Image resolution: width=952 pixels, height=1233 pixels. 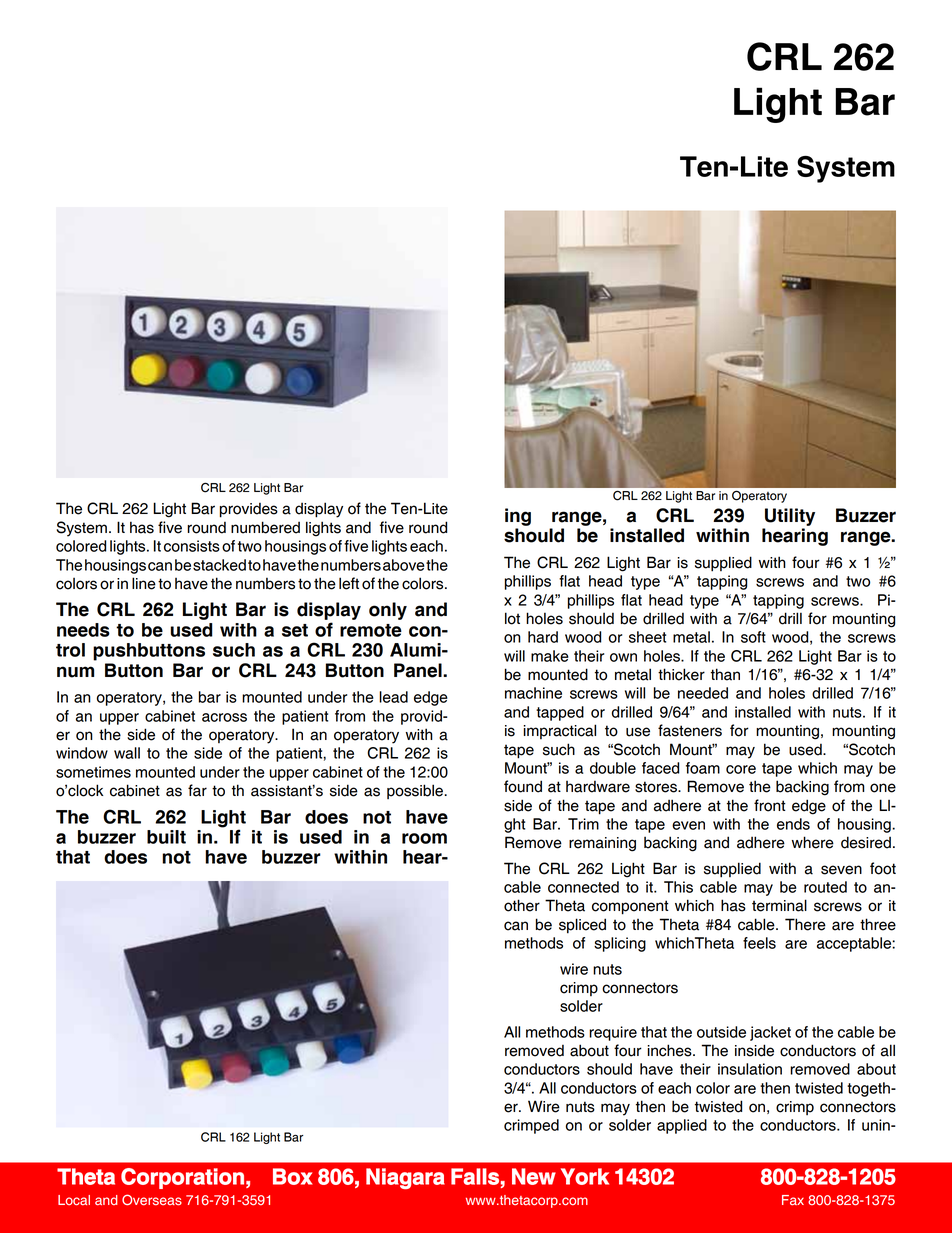 I want to click on spliced, so click(x=582, y=926).
